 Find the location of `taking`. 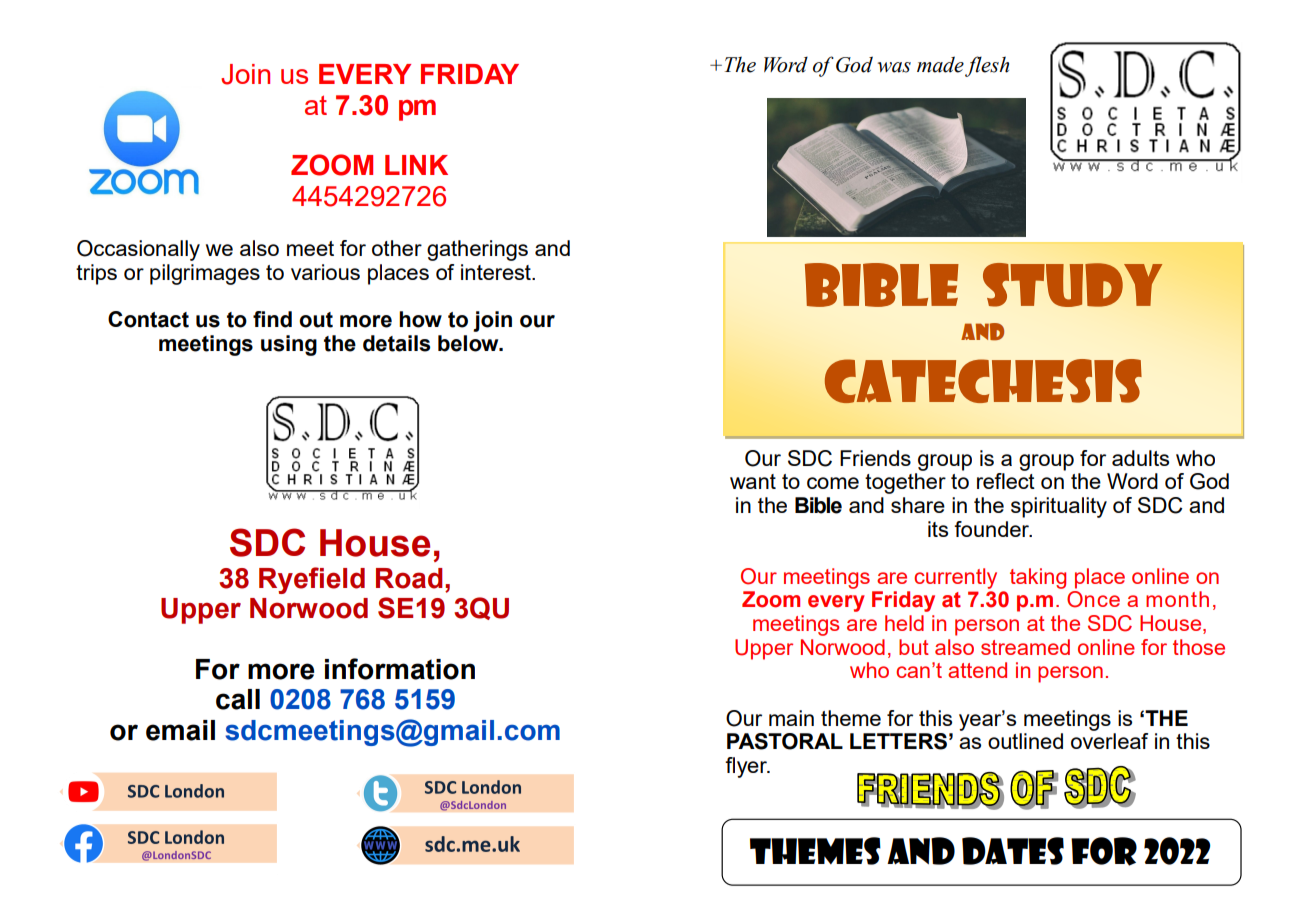

taking is located at coordinates (1038, 578).
